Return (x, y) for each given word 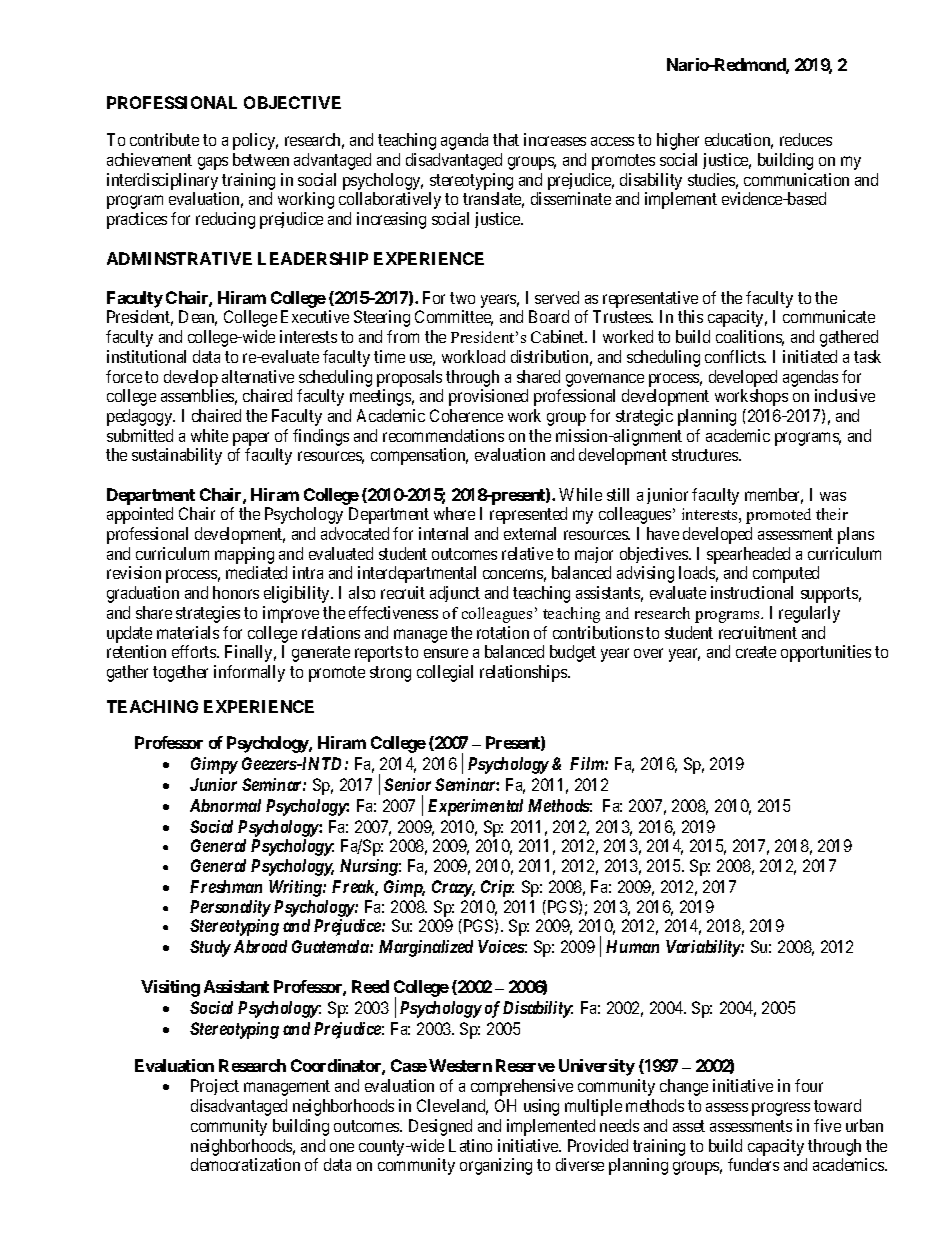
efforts (195, 651)
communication (796, 179)
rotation (503, 632)
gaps (213, 163)
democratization (245, 1164)
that (506, 139)
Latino (470, 1145)
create (756, 652)
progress (781, 1109)
